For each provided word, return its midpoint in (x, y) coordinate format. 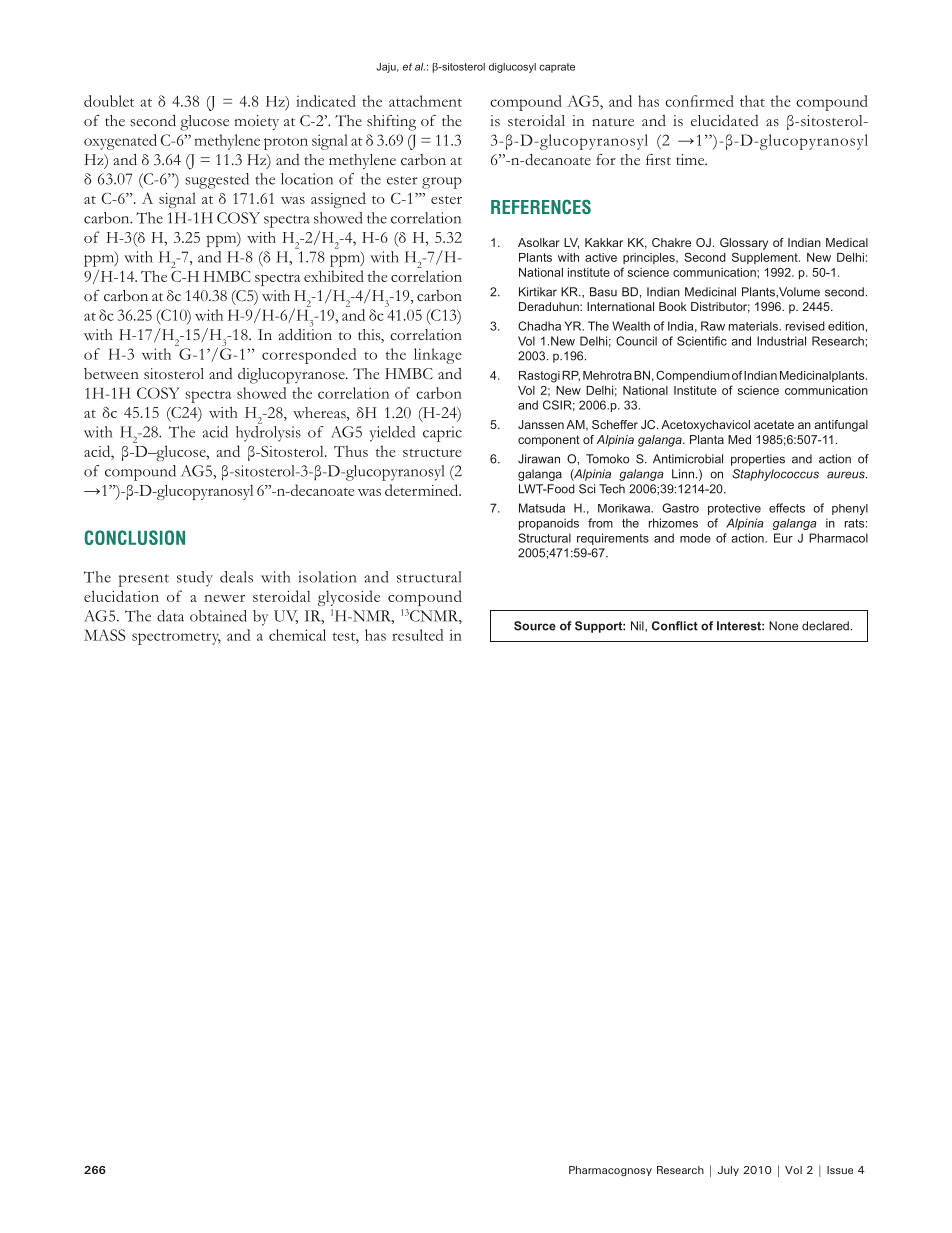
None (783, 626)
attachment (425, 101)
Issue (840, 1170)
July (728, 1171)
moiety (256, 122)
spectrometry (176, 638)
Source (535, 626)
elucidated (724, 121)
